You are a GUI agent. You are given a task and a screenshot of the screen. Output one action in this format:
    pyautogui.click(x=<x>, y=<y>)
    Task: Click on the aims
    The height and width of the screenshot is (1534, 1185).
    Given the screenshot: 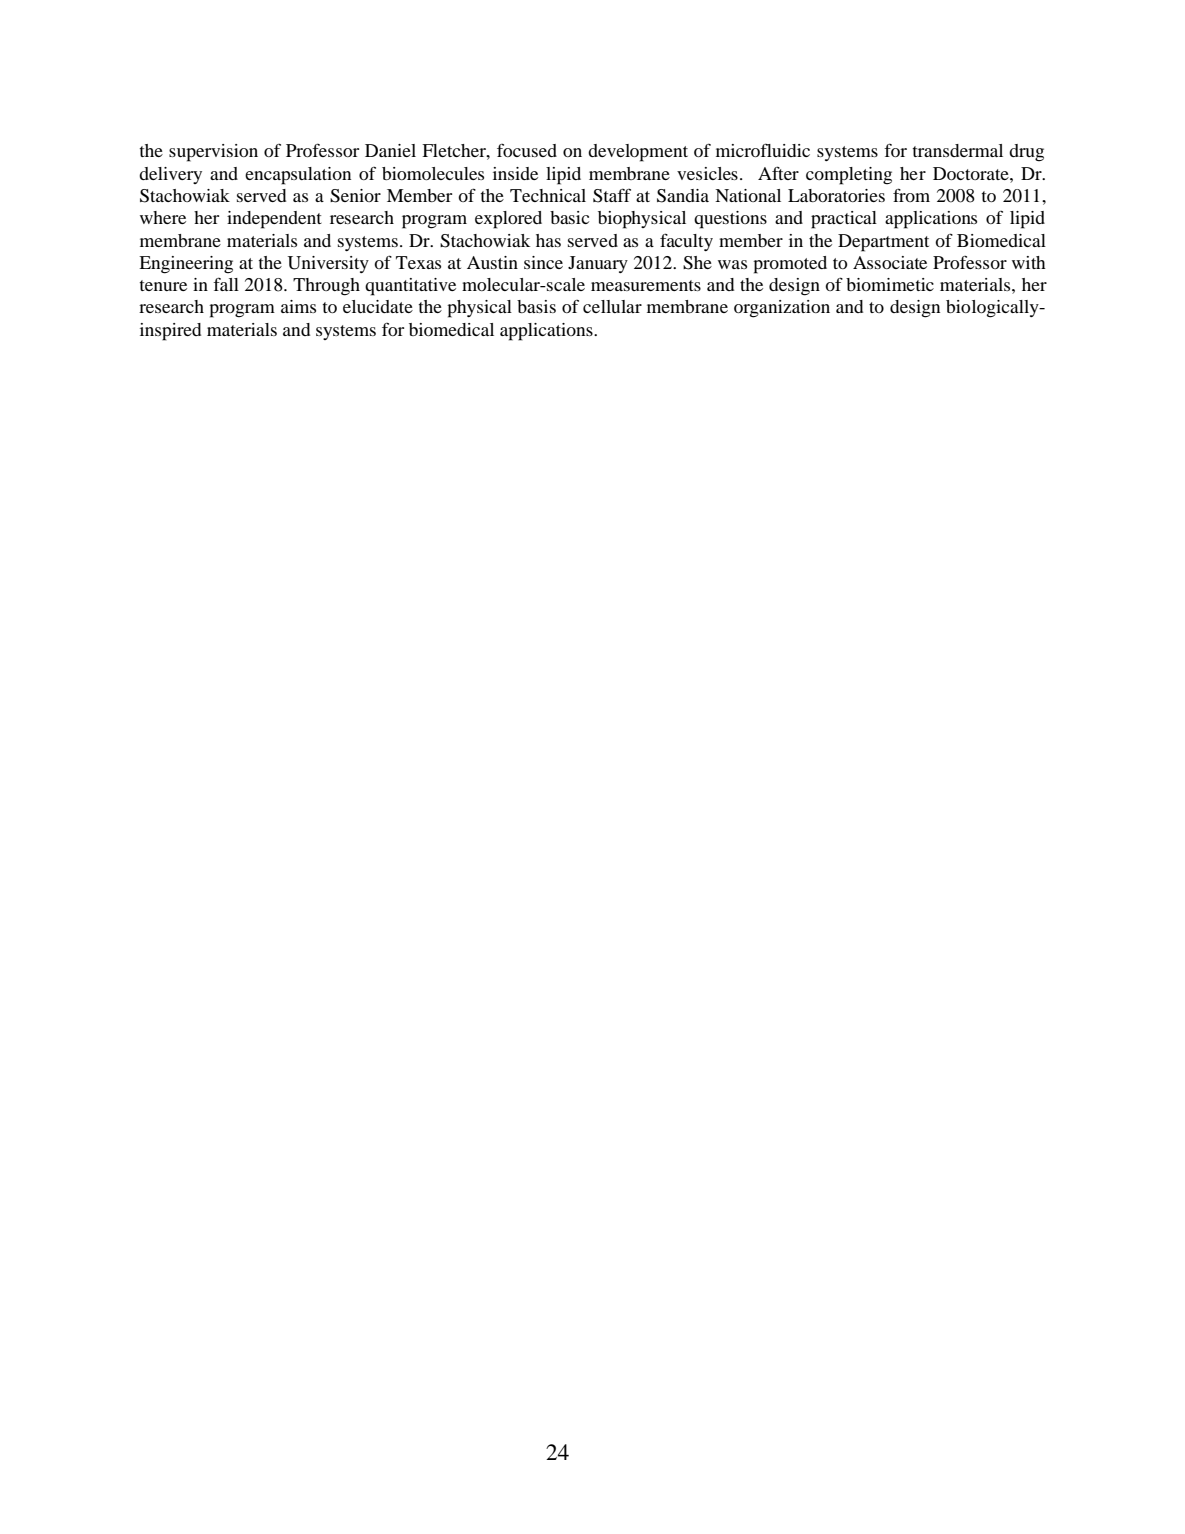 What is the action you would take?
    pyautogui.click(x=298, y=306)
